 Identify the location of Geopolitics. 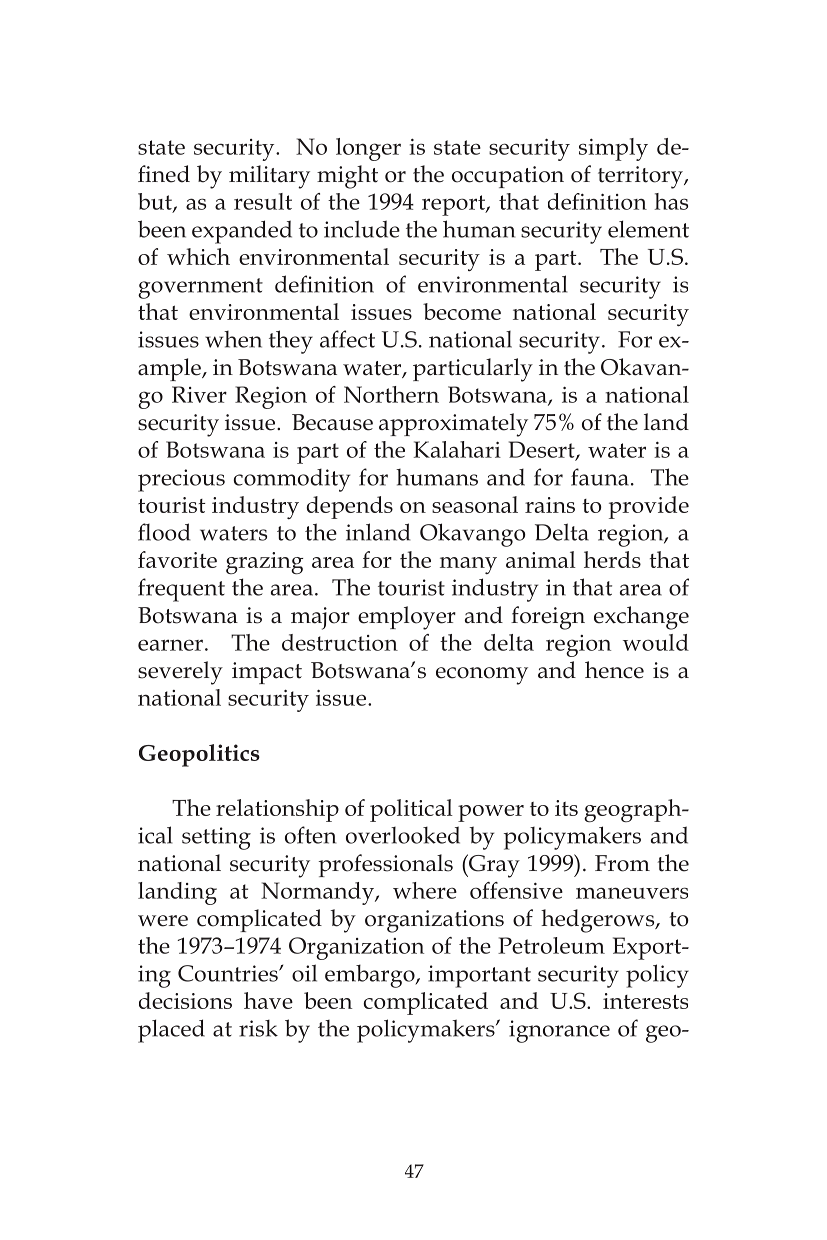
(199, 755).
